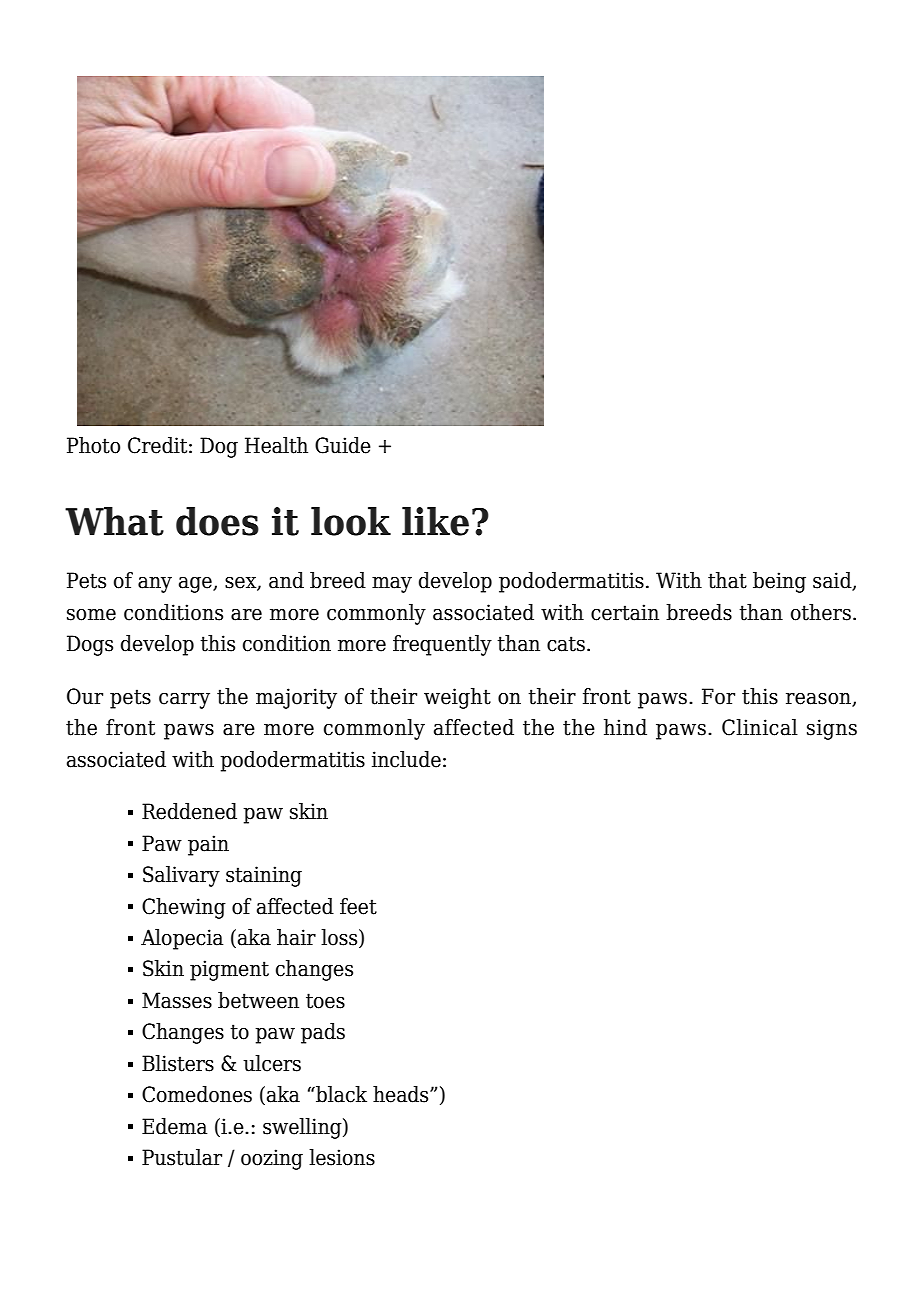 The height and width of the screenshot is (1308, 924). What do you see at coordinates (760, 727) in the screenshot?
I see `Clinical` at bounding box center [760, 727].
